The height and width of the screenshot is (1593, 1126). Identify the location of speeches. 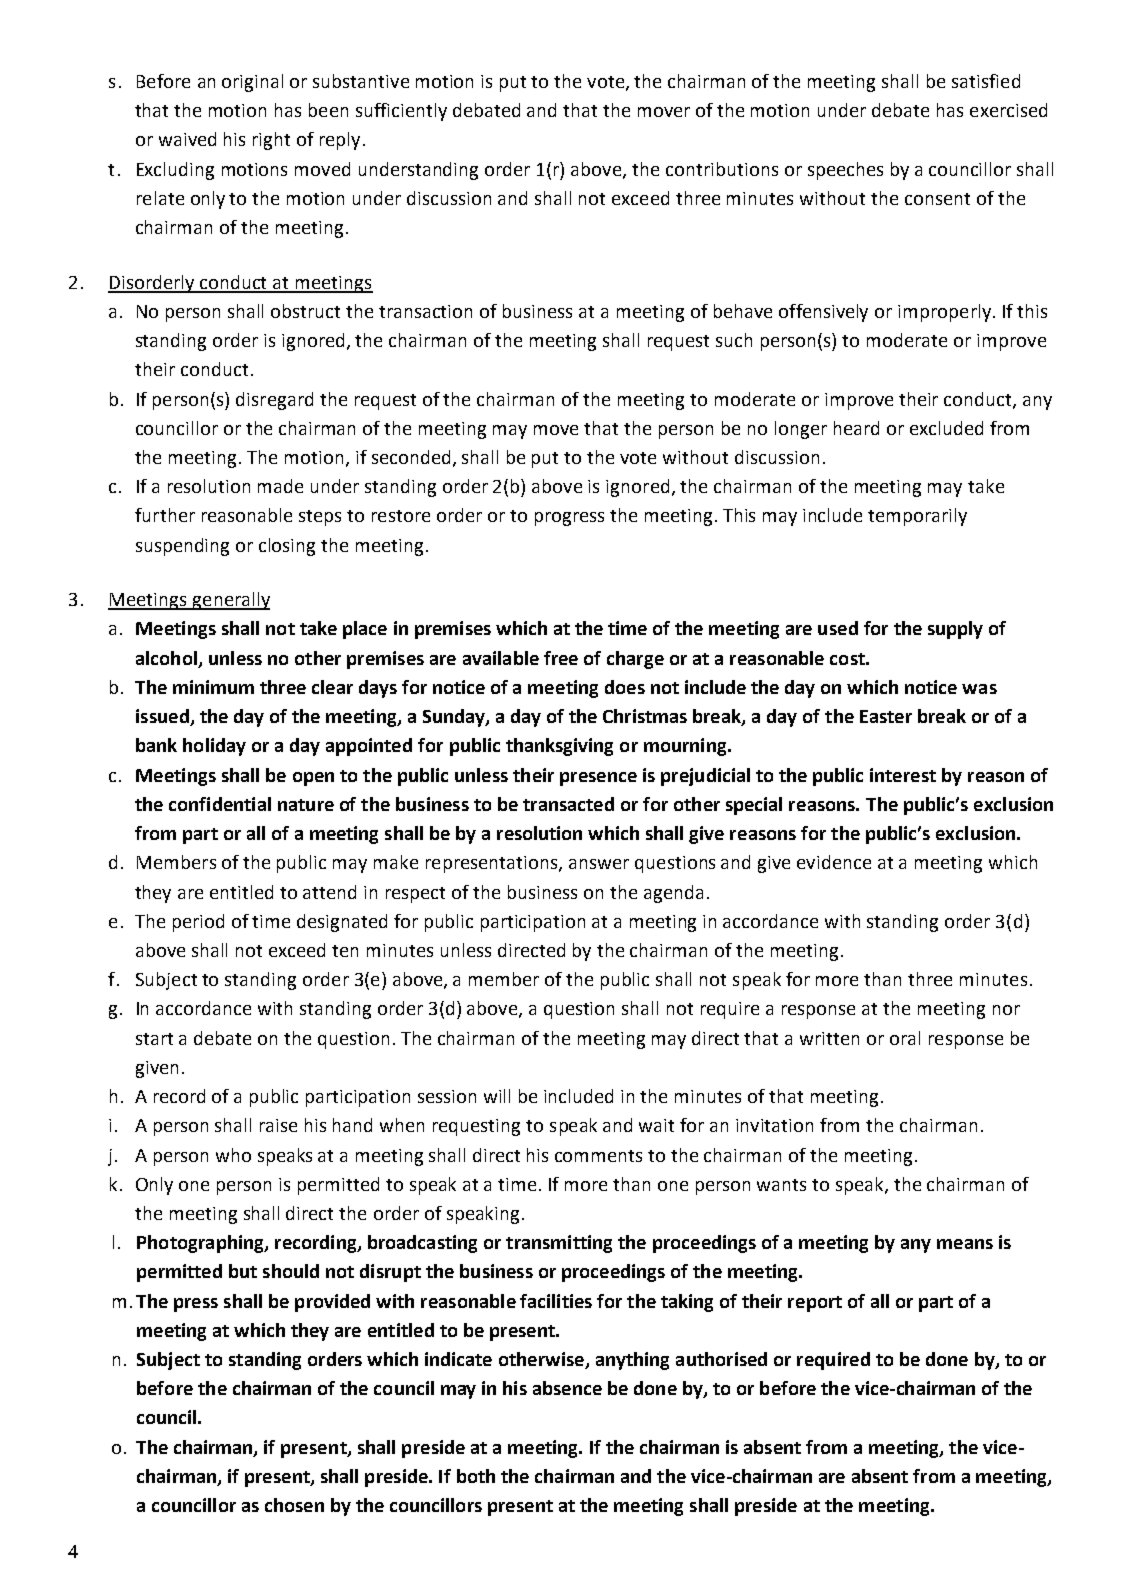
(845, 171).
